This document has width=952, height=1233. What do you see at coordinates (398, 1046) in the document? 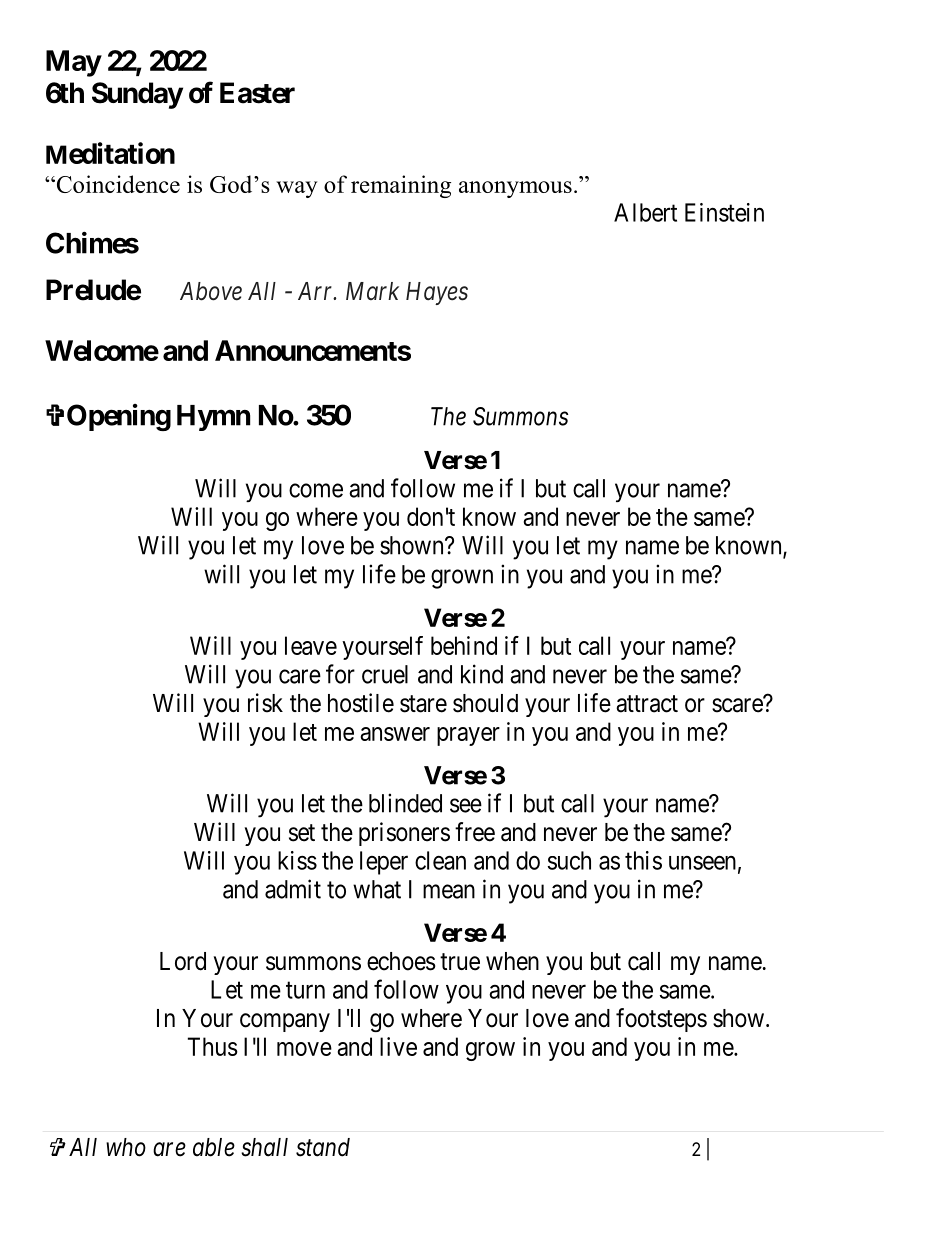
I see `live` at bounding box center [398, 1046].
